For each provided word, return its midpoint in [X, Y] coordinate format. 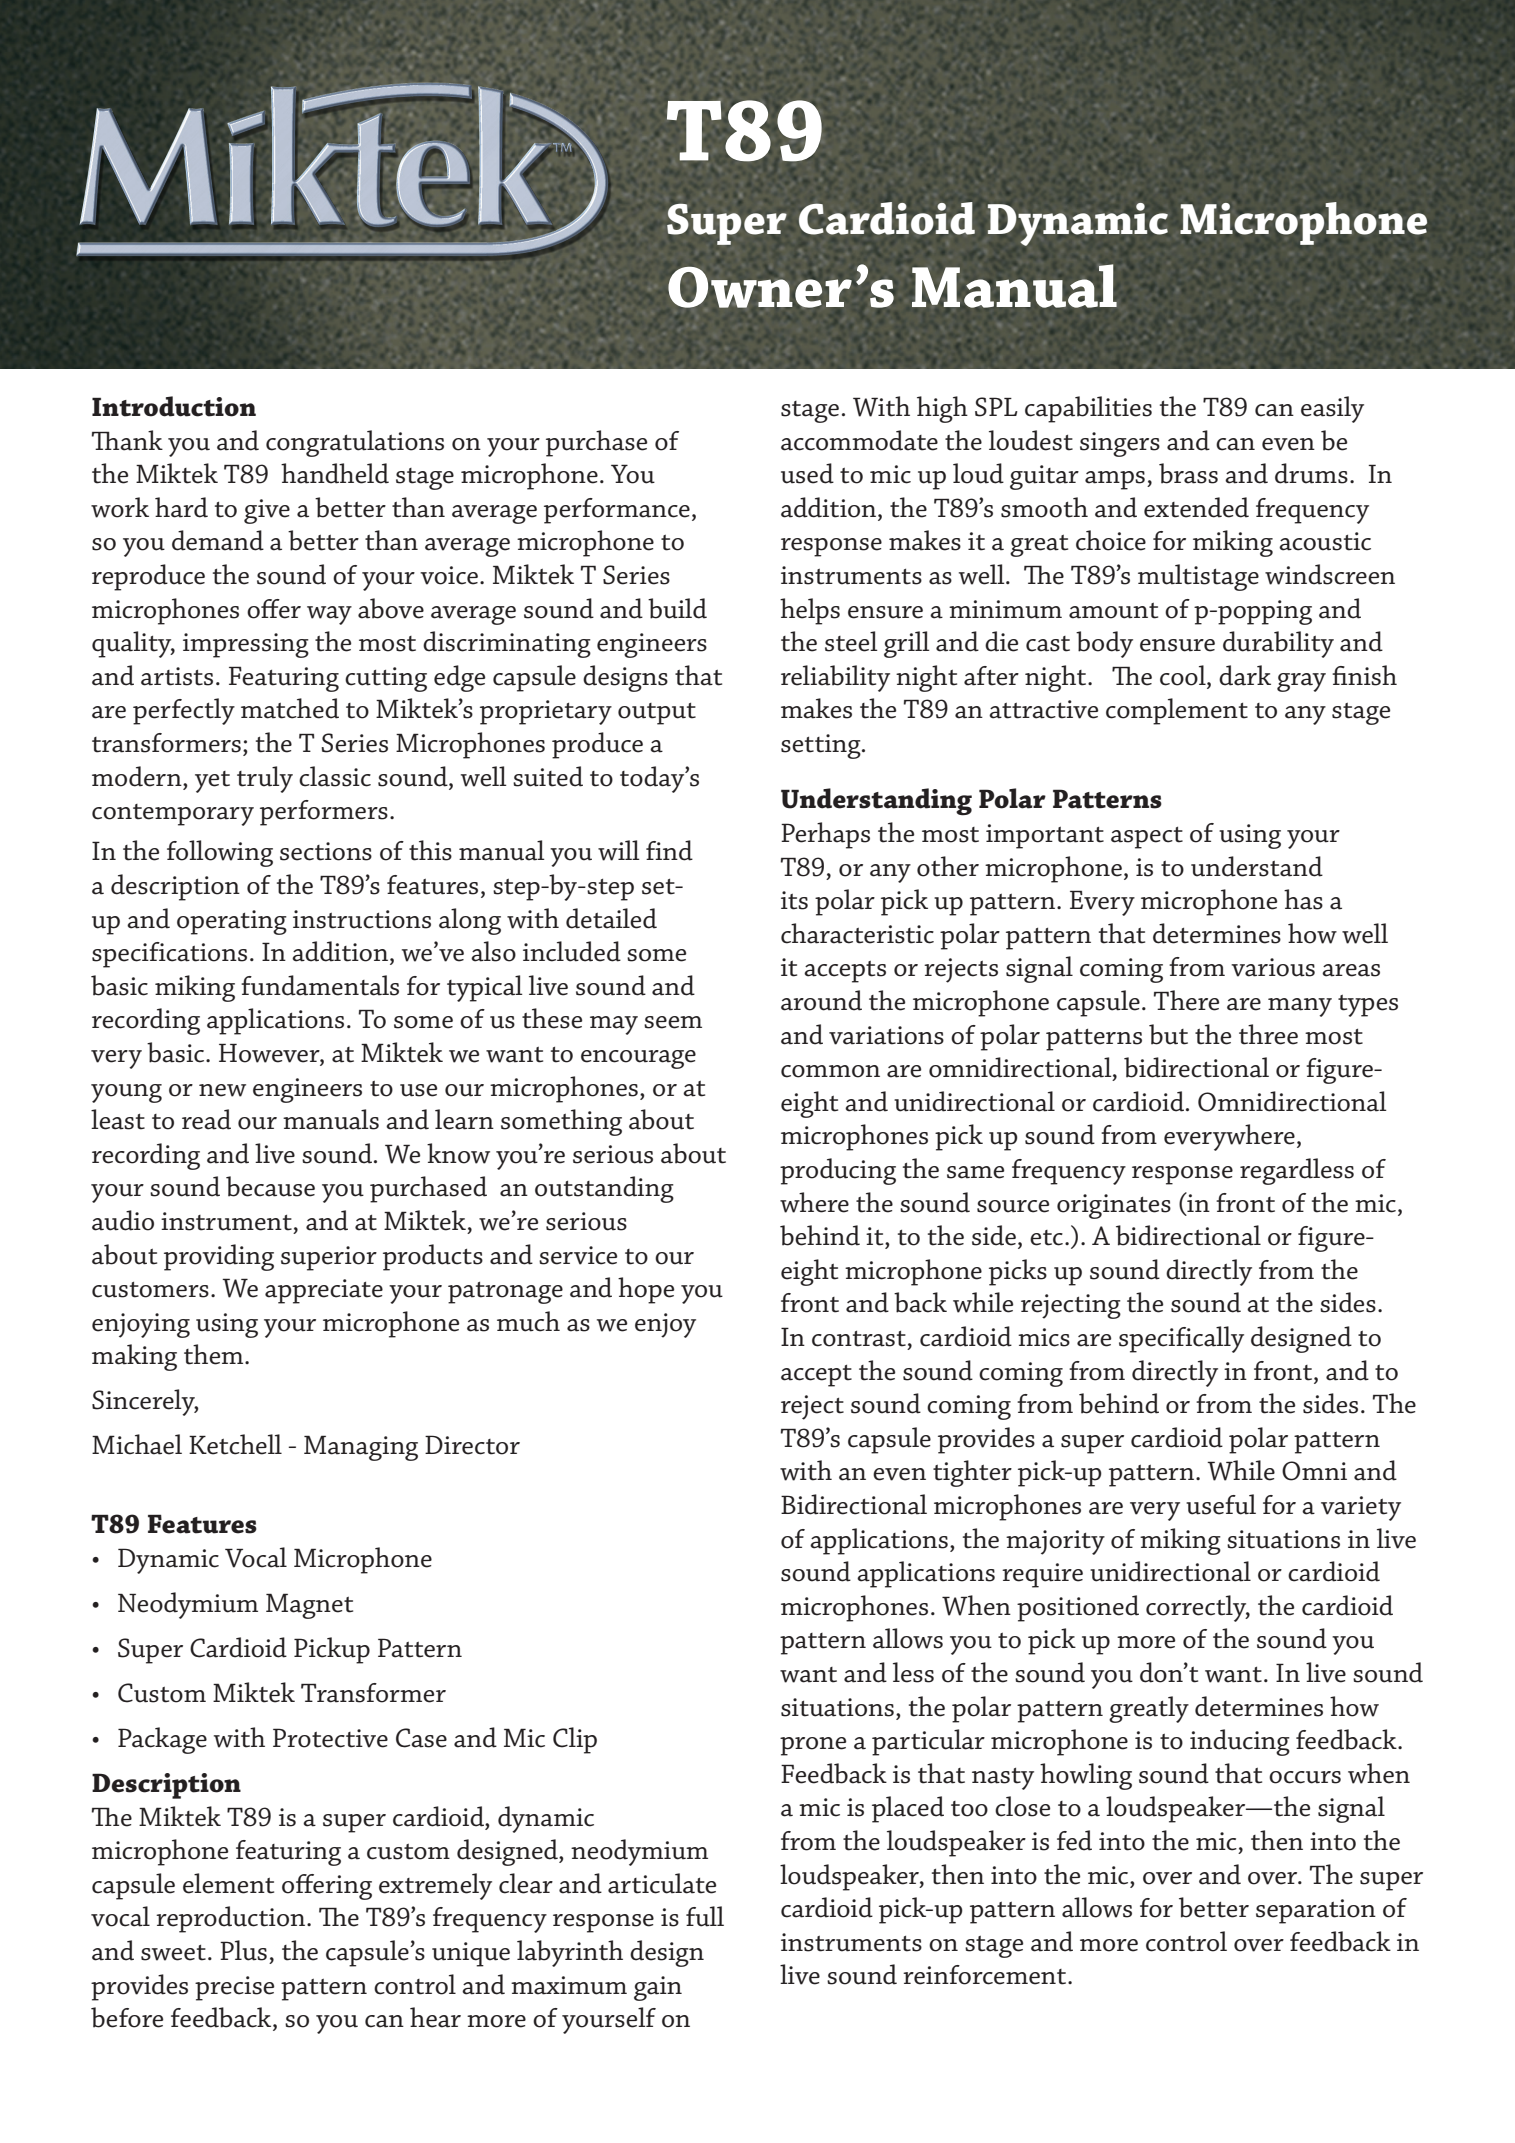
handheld [335, 473]
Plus [243, 1950]
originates [1114, 1206]
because [270, 1186]
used [807, 473]
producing [838, 1171]
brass [1188, 473]
